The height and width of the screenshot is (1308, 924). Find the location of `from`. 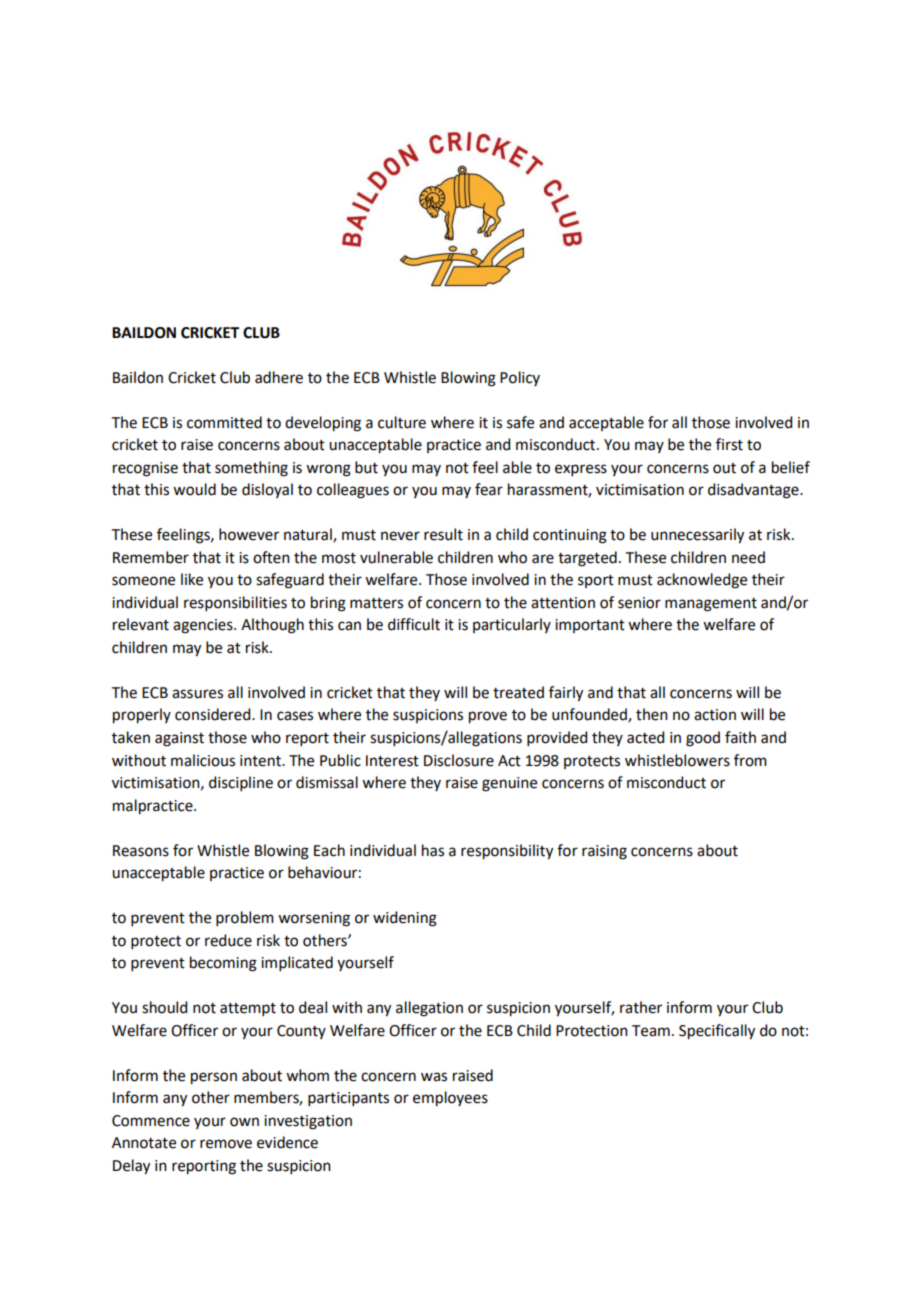

from is located at coordinates (750, 760).
